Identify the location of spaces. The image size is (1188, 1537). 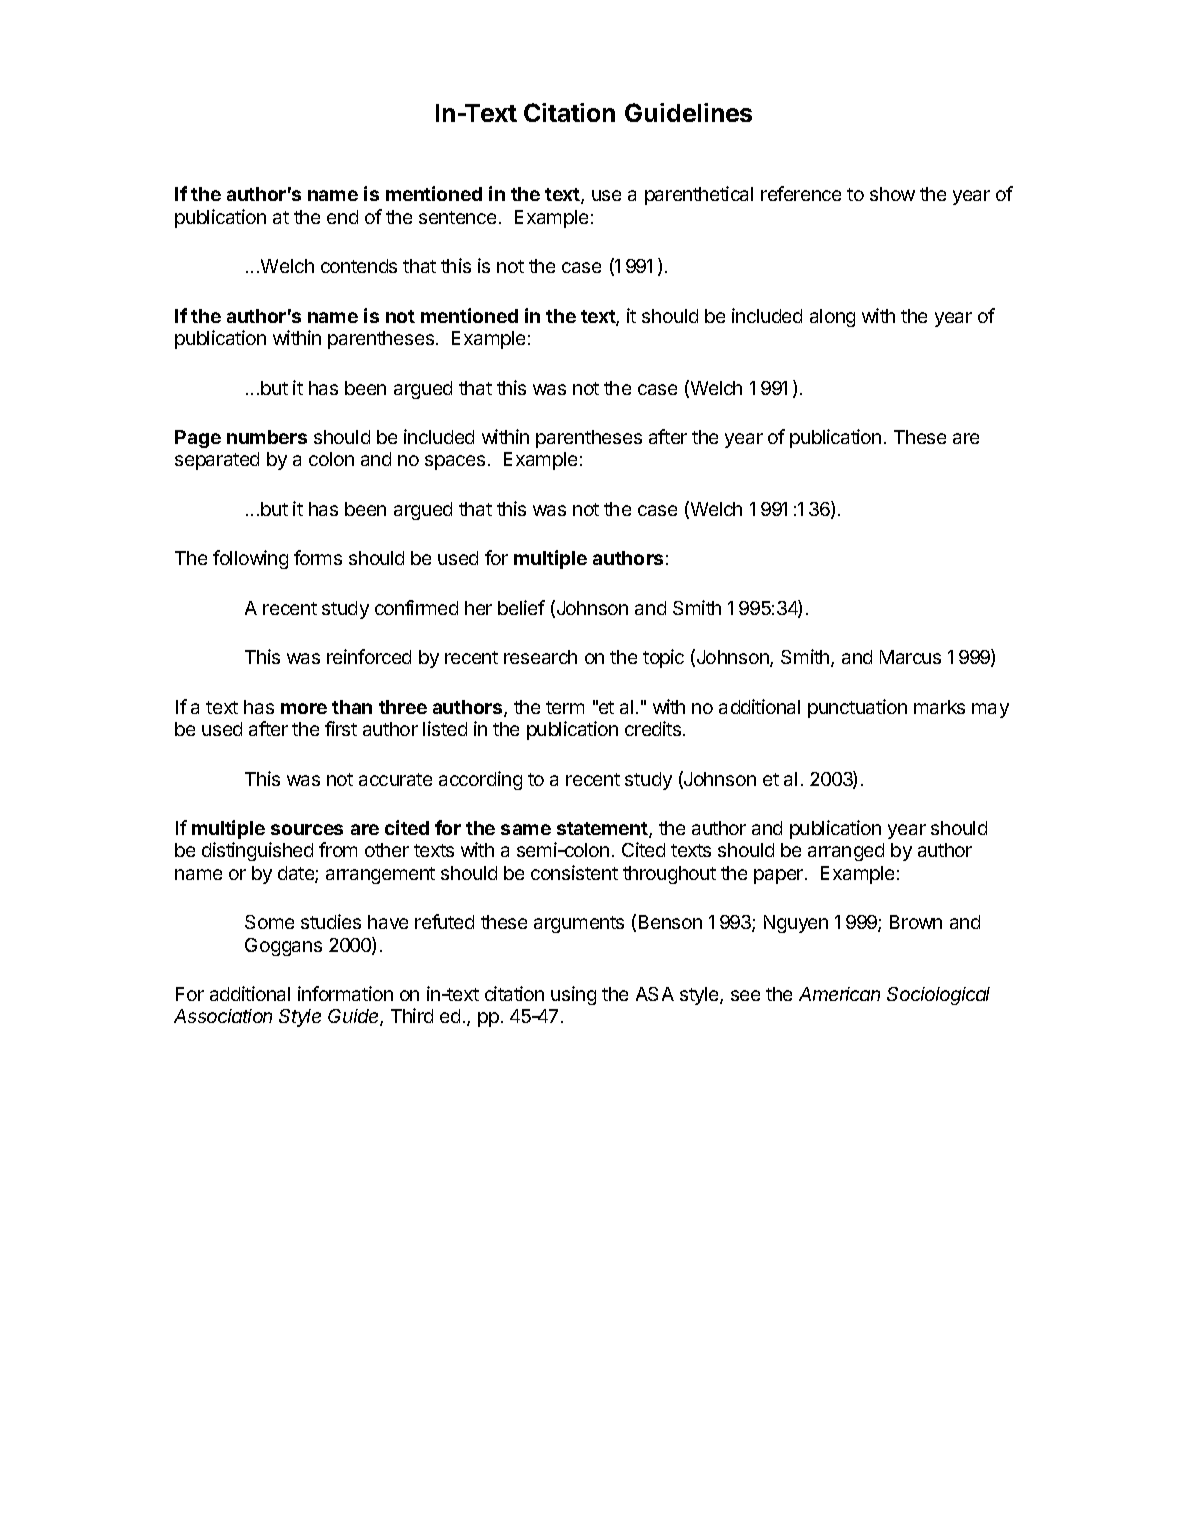
(455, 462).
